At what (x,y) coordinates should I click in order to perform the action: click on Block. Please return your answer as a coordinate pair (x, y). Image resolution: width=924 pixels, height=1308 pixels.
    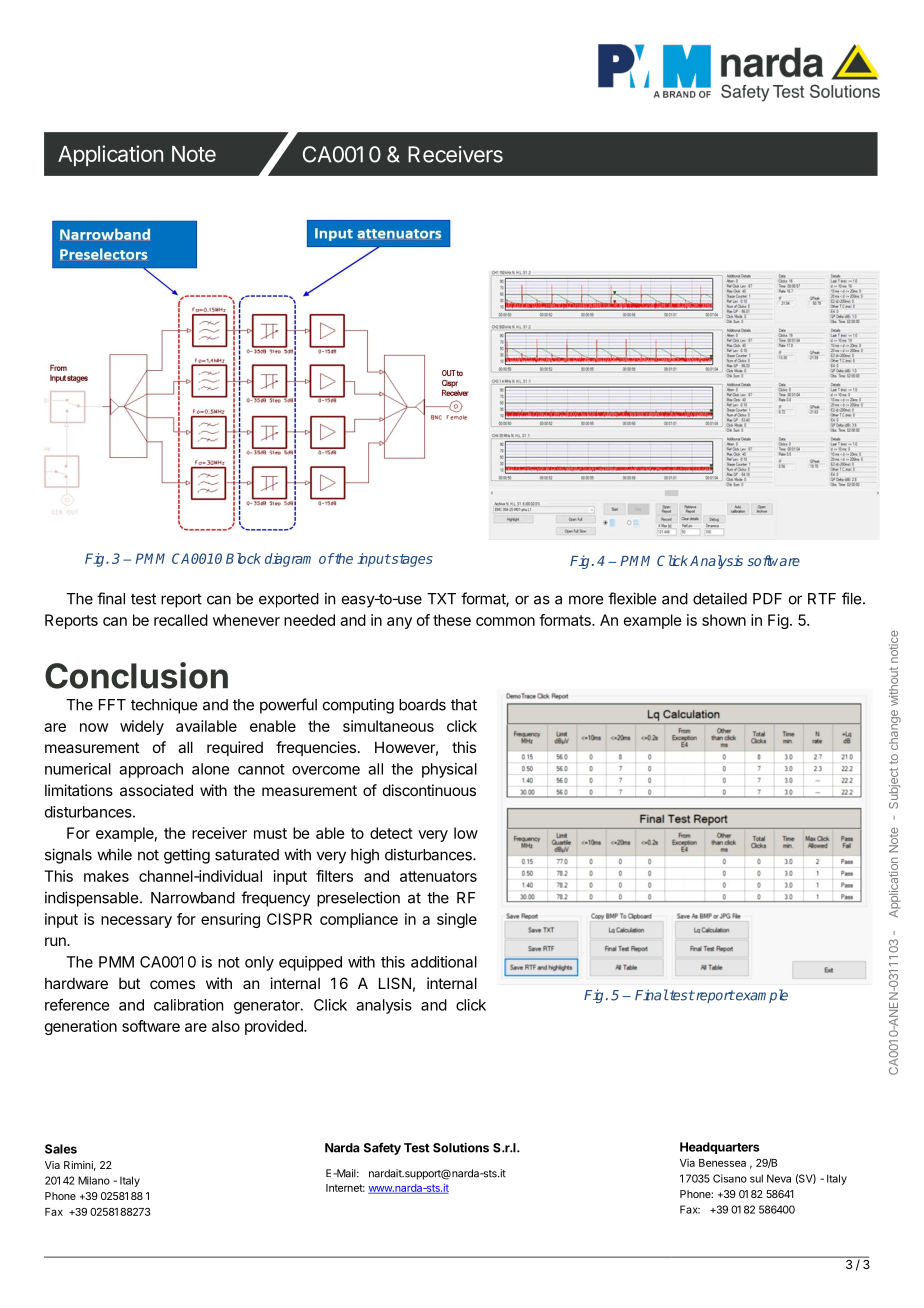
    Looking at the image, I should click on (243, 558).
